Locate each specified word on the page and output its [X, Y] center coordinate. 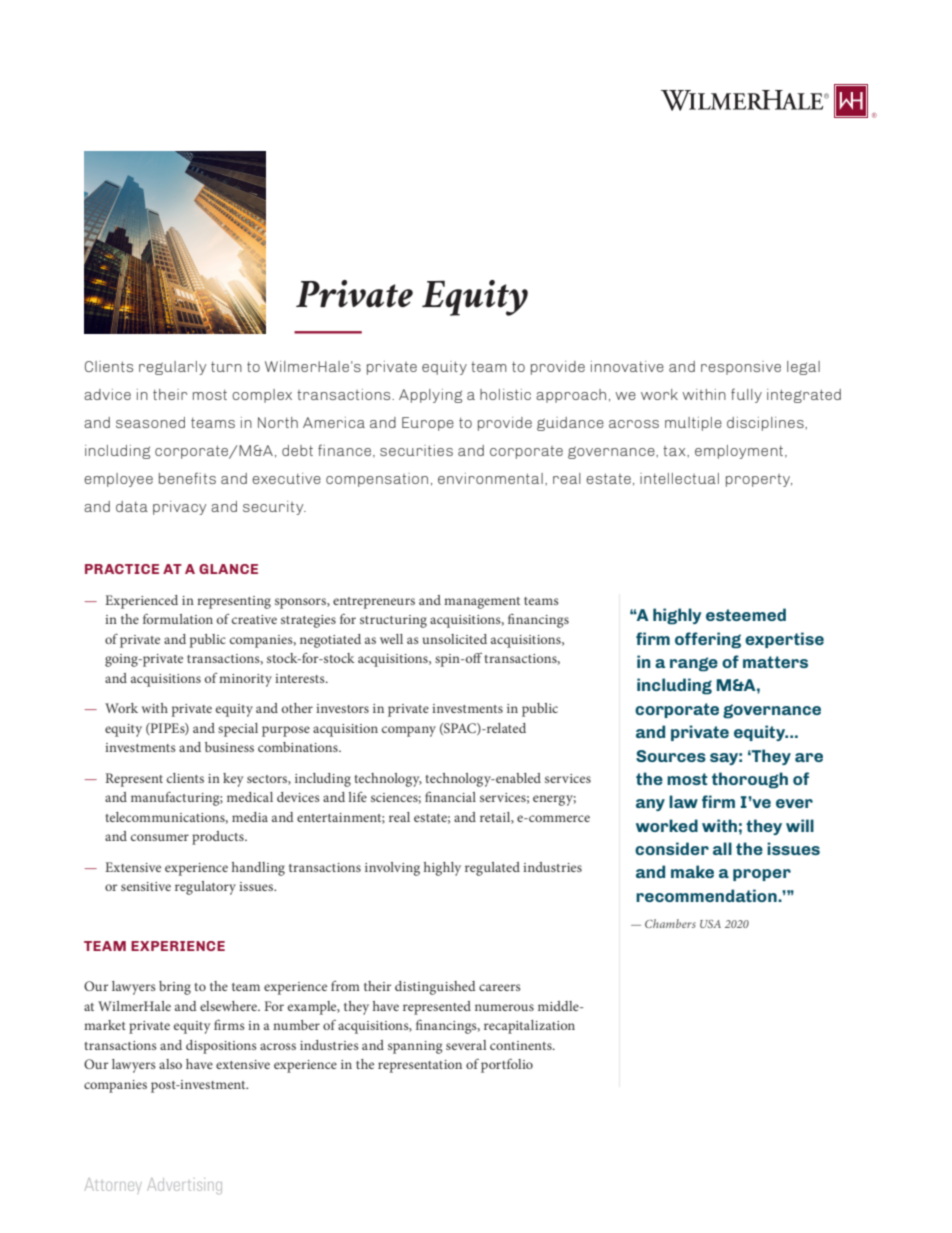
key [233, 780]
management [482, 603]
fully [746, 395]
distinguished [435, 988]
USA [710, 924]
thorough [750, 780]
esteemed [746, 614]
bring [175, 988]
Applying [430, 396]
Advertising [184, 1186]
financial [450, 796]
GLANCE [228, 569]
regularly [172, 368]
